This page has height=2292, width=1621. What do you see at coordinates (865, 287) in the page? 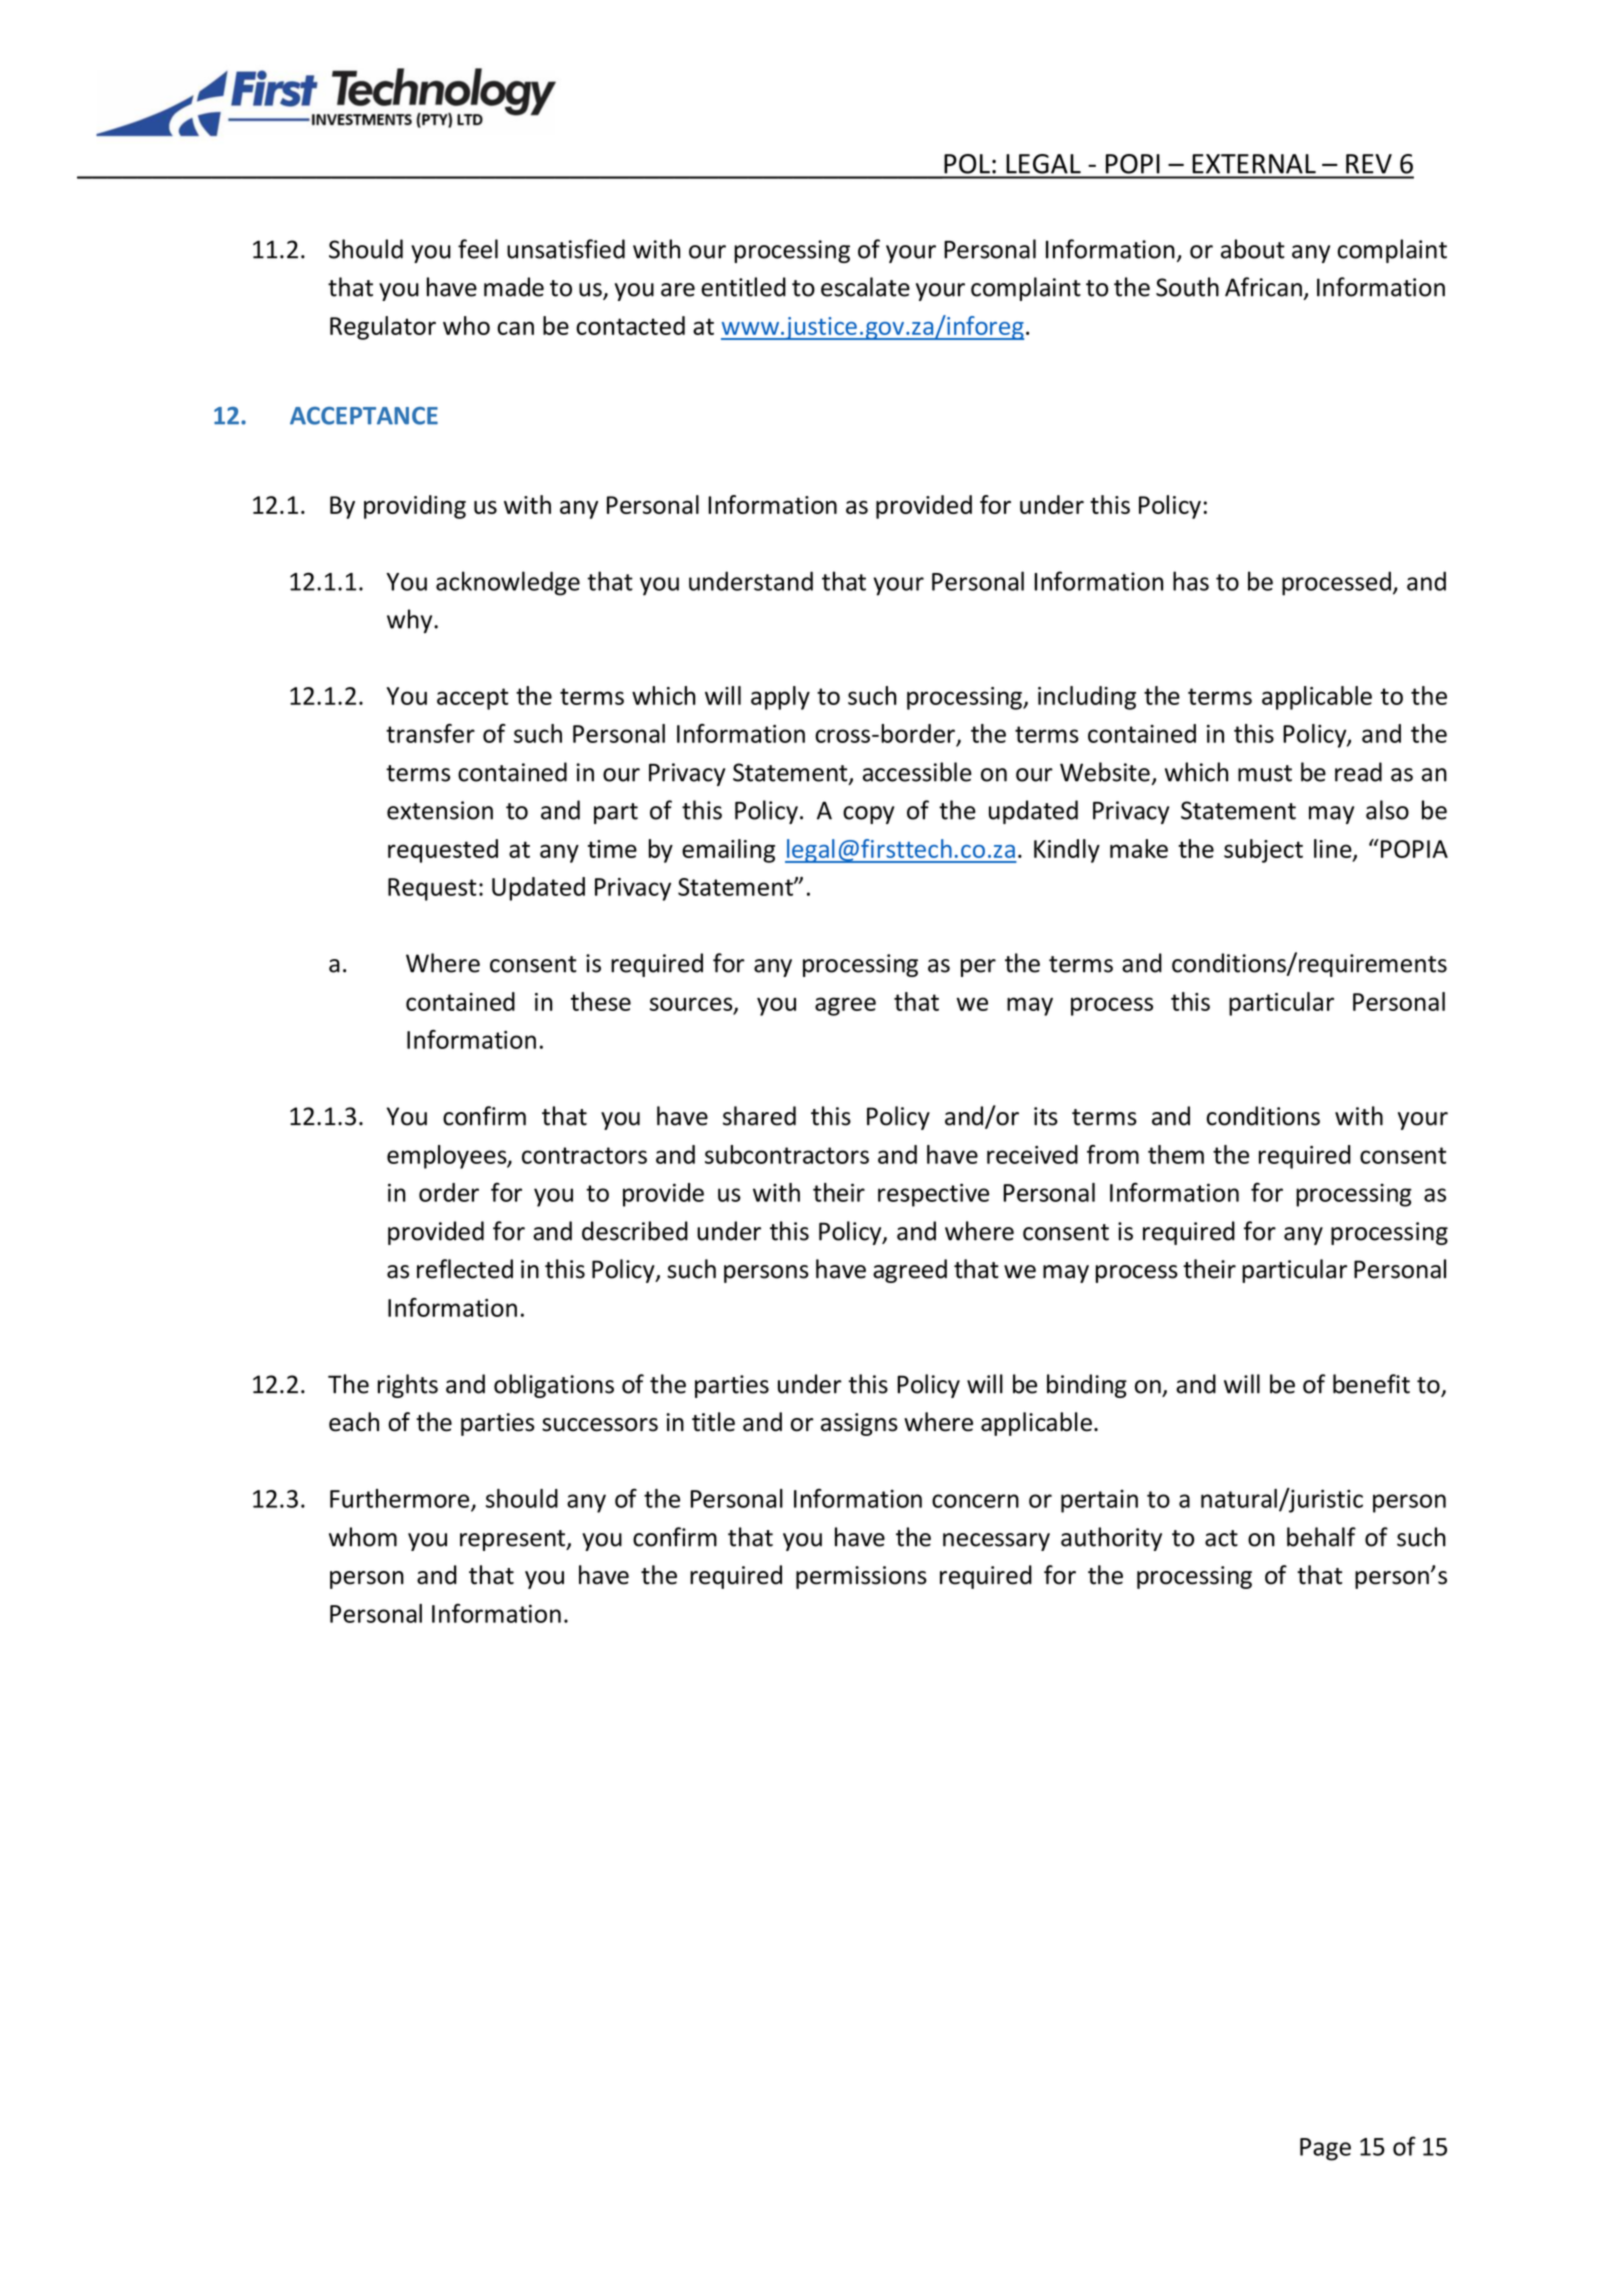
I see `escalate` at bounding box center [865, 287].
